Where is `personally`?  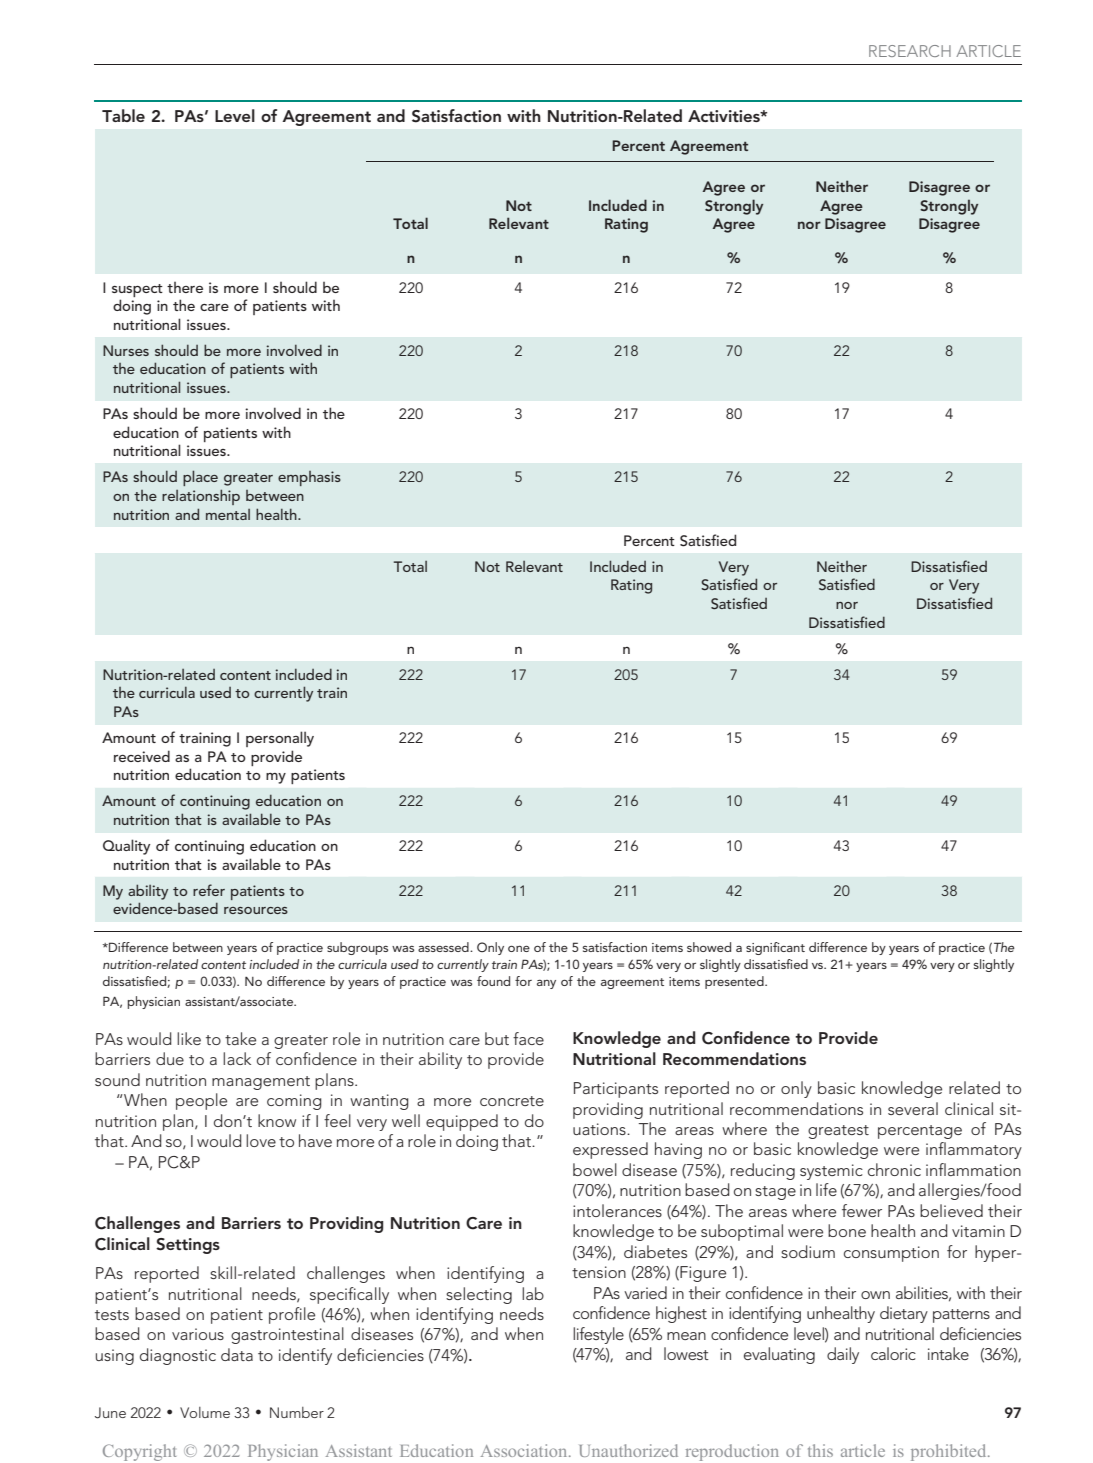
personally is located at coordinates (280, 739).
